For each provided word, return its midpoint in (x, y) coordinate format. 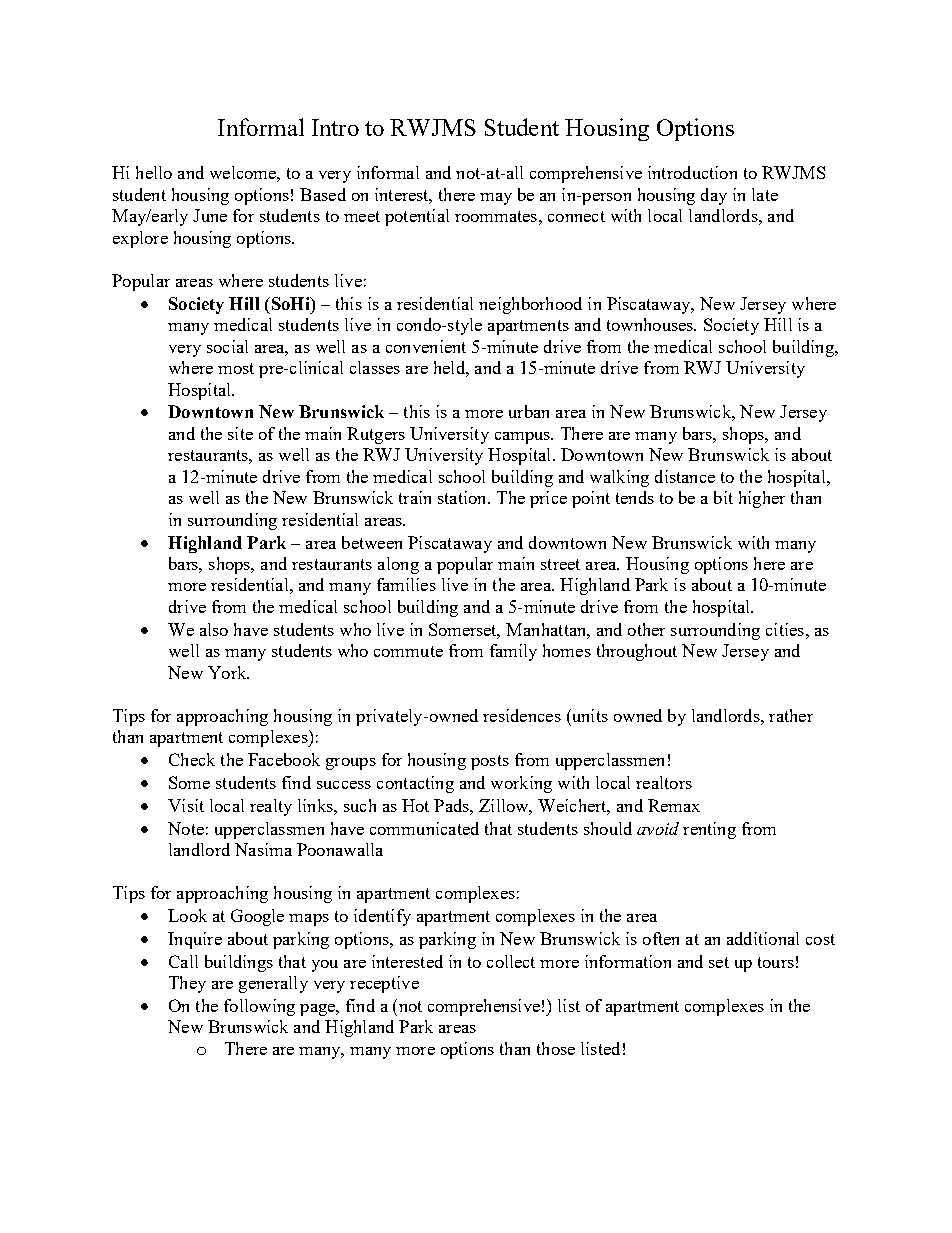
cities (785, 629)
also (214, 629)
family (513, 652)
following (259, 1007)
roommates (496, 216)
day (714, 196)
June (210, 215)
